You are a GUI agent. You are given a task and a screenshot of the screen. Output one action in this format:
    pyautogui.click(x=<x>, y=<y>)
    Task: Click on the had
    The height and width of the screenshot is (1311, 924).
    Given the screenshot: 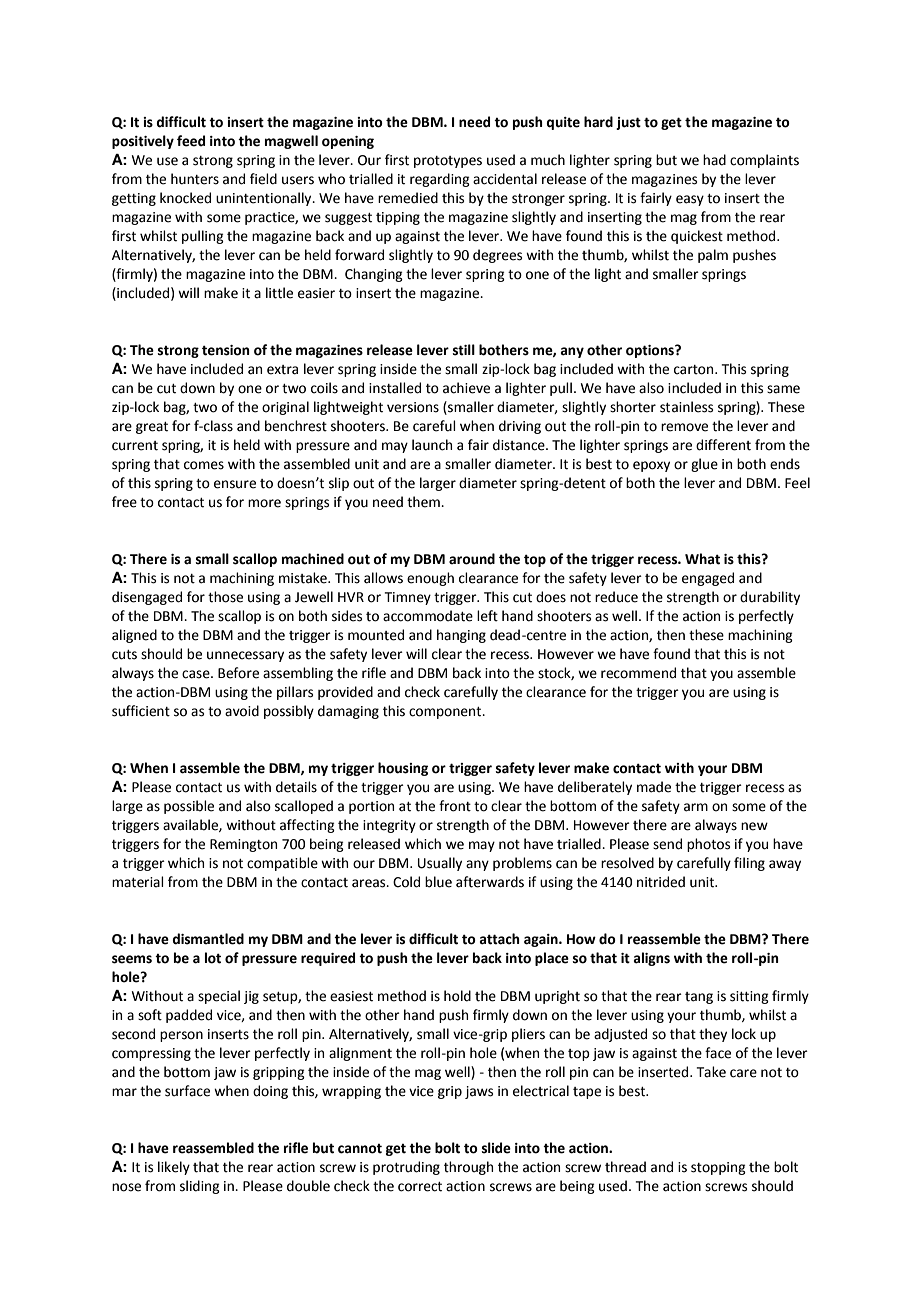 What is the action you would take?
    pyautogui.click(x=714, y=160)
